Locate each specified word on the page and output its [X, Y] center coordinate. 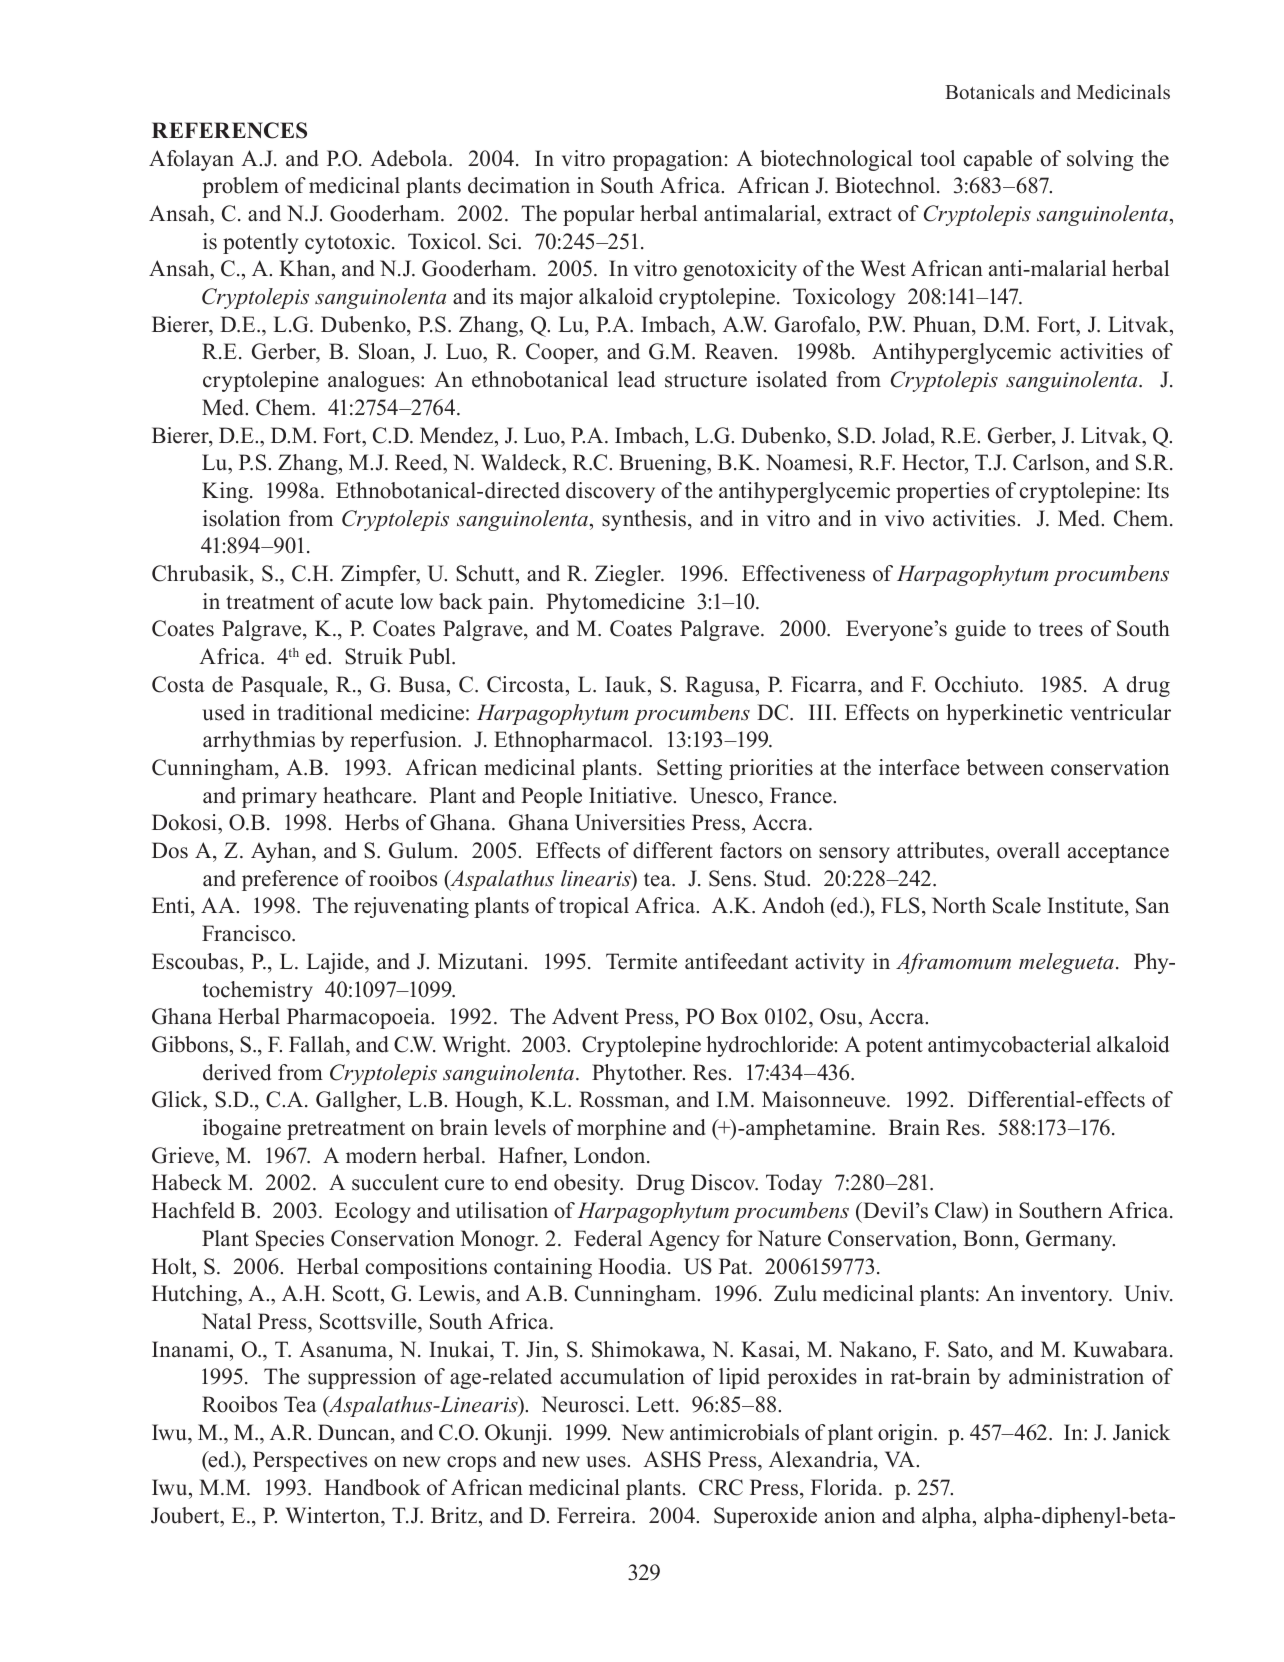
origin [906, 1434]
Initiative [631, 795]
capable [998, 160]
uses [607, 1462]
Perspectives [310, 1461]
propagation [668, 160]
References [229, 130]
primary [279, 797]
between [1005, 767]
